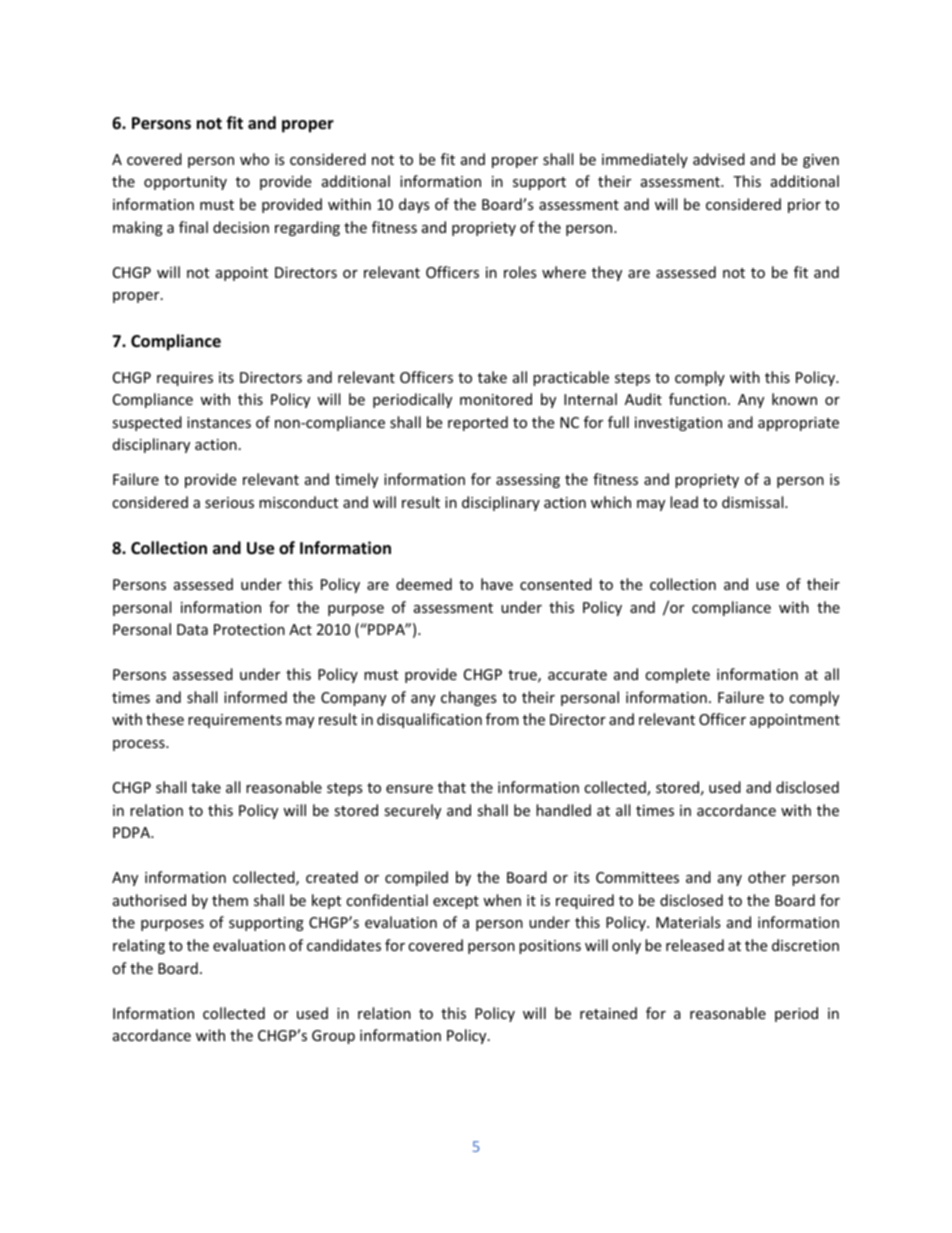 The width and height of the page is (952, 1233). What do you see at coordinates (333, 1037) in the page?
I see `Group` at bounding box center [333, 1037].
